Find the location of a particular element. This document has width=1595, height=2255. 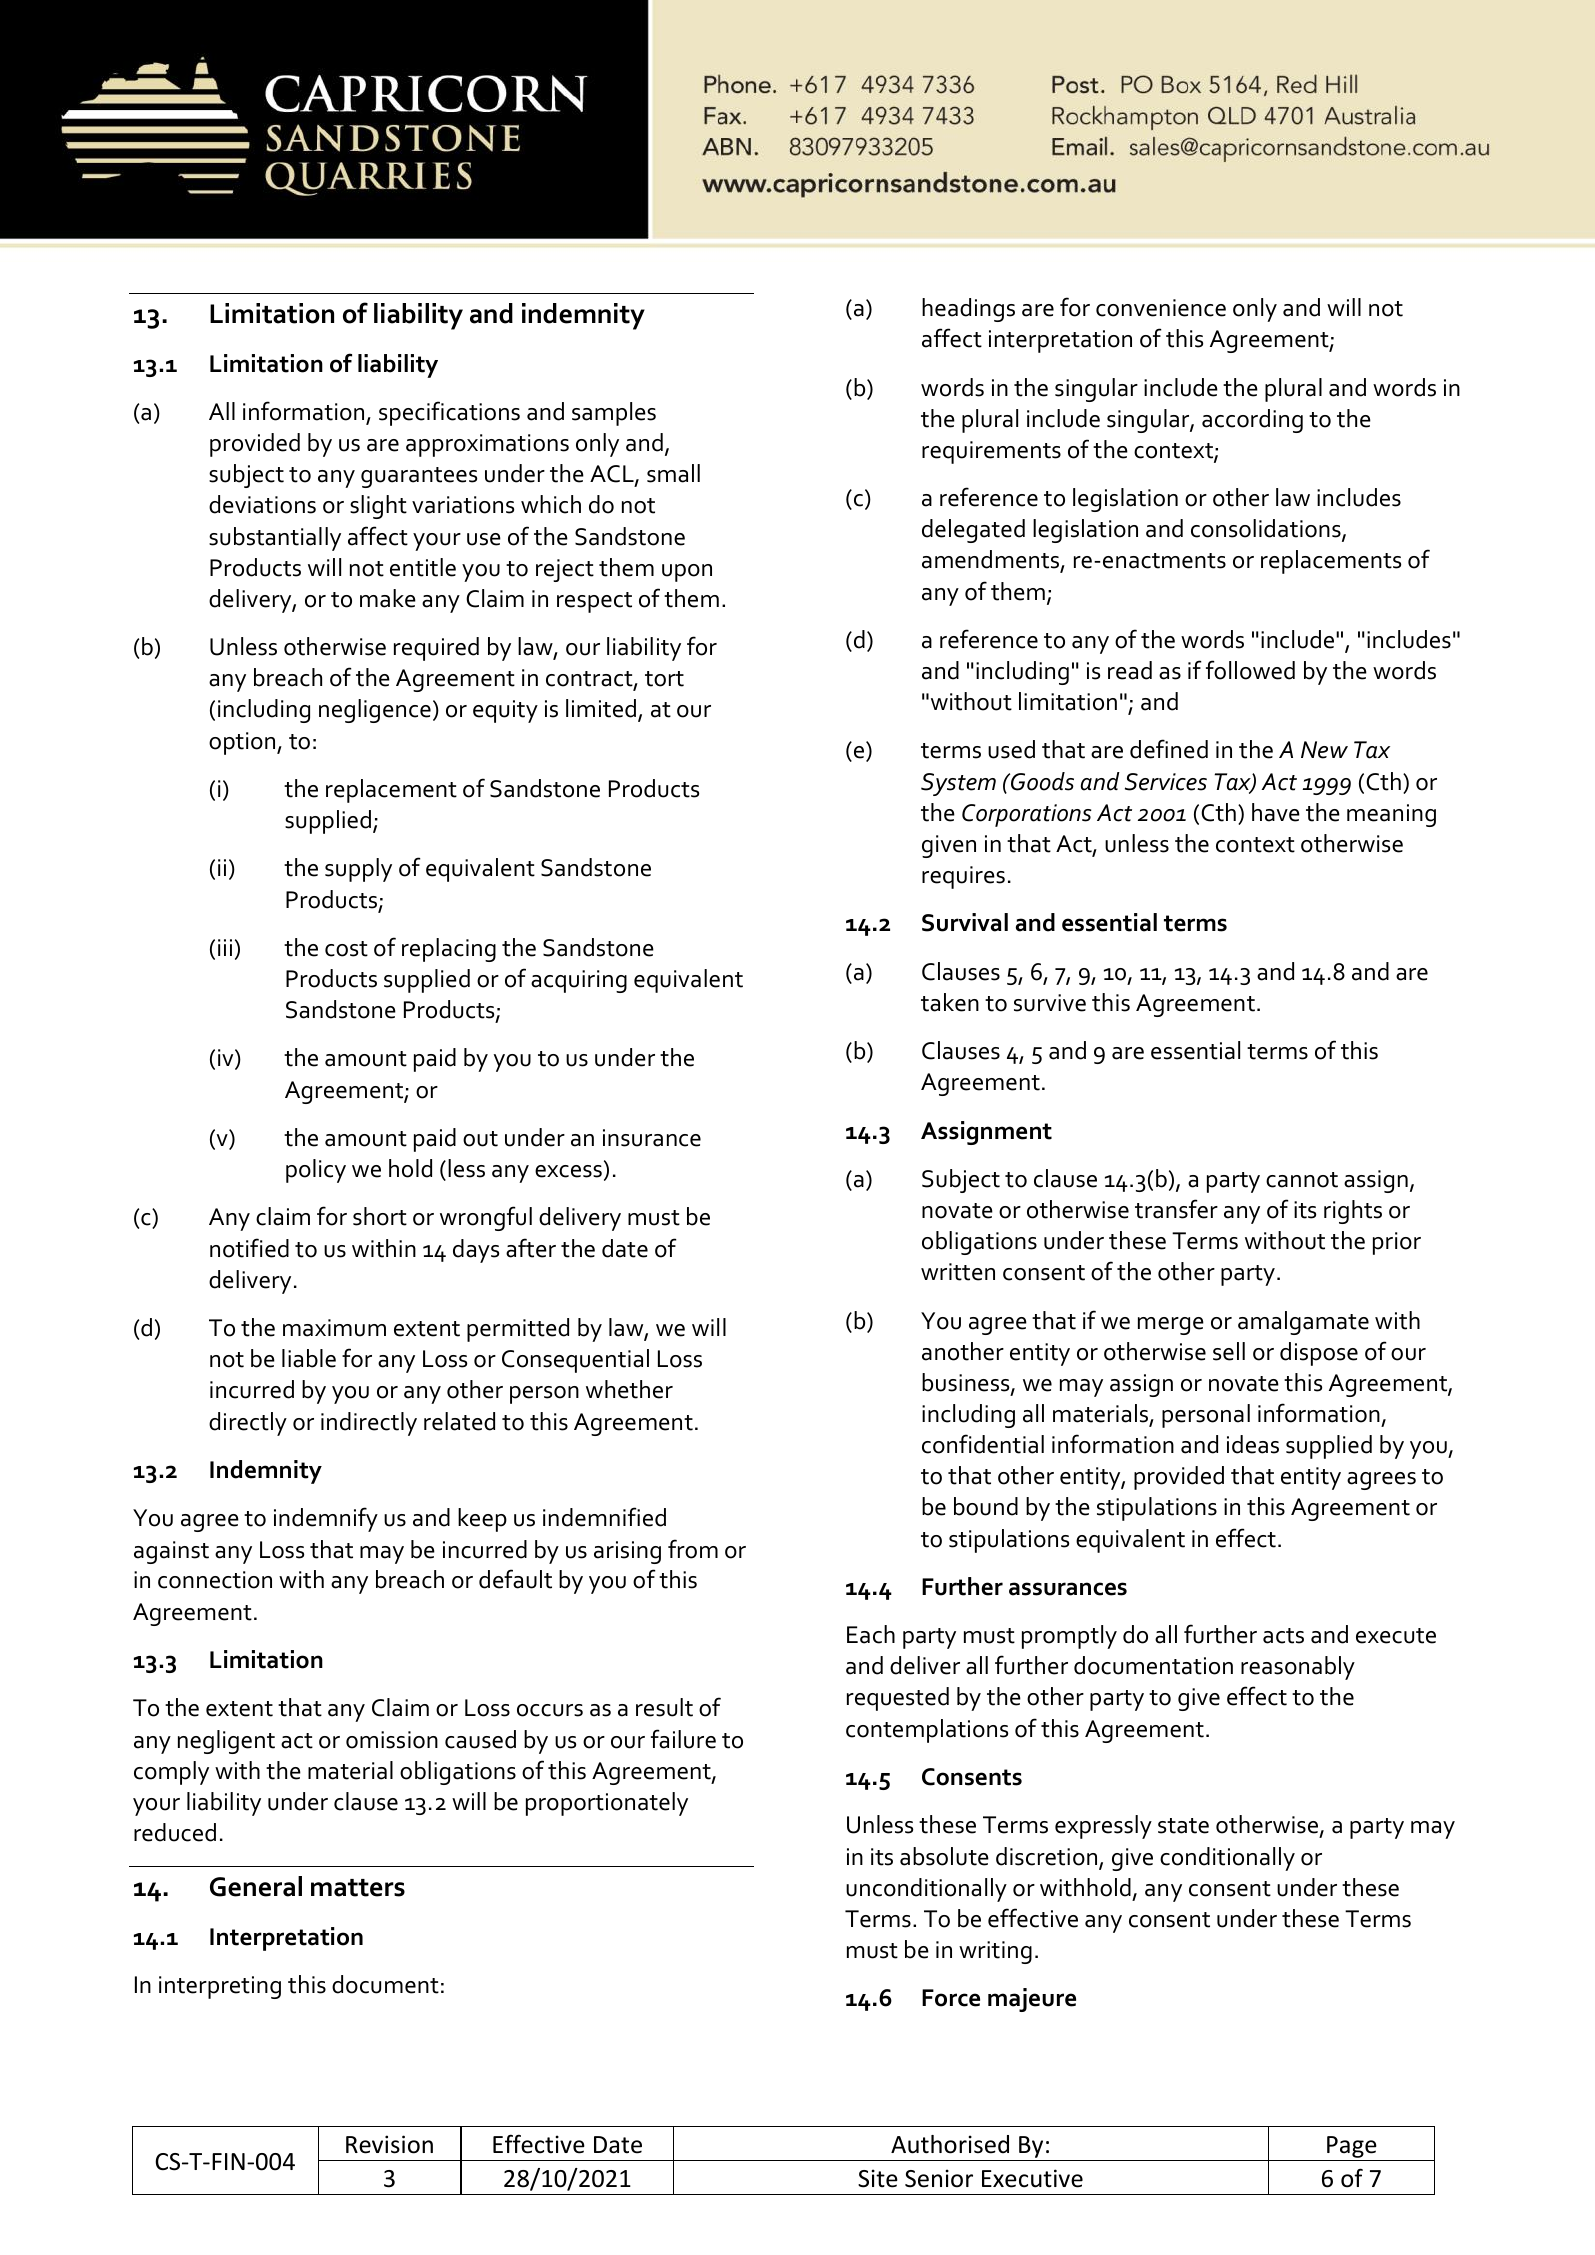

Site is located at coordinates (878, 2178).
